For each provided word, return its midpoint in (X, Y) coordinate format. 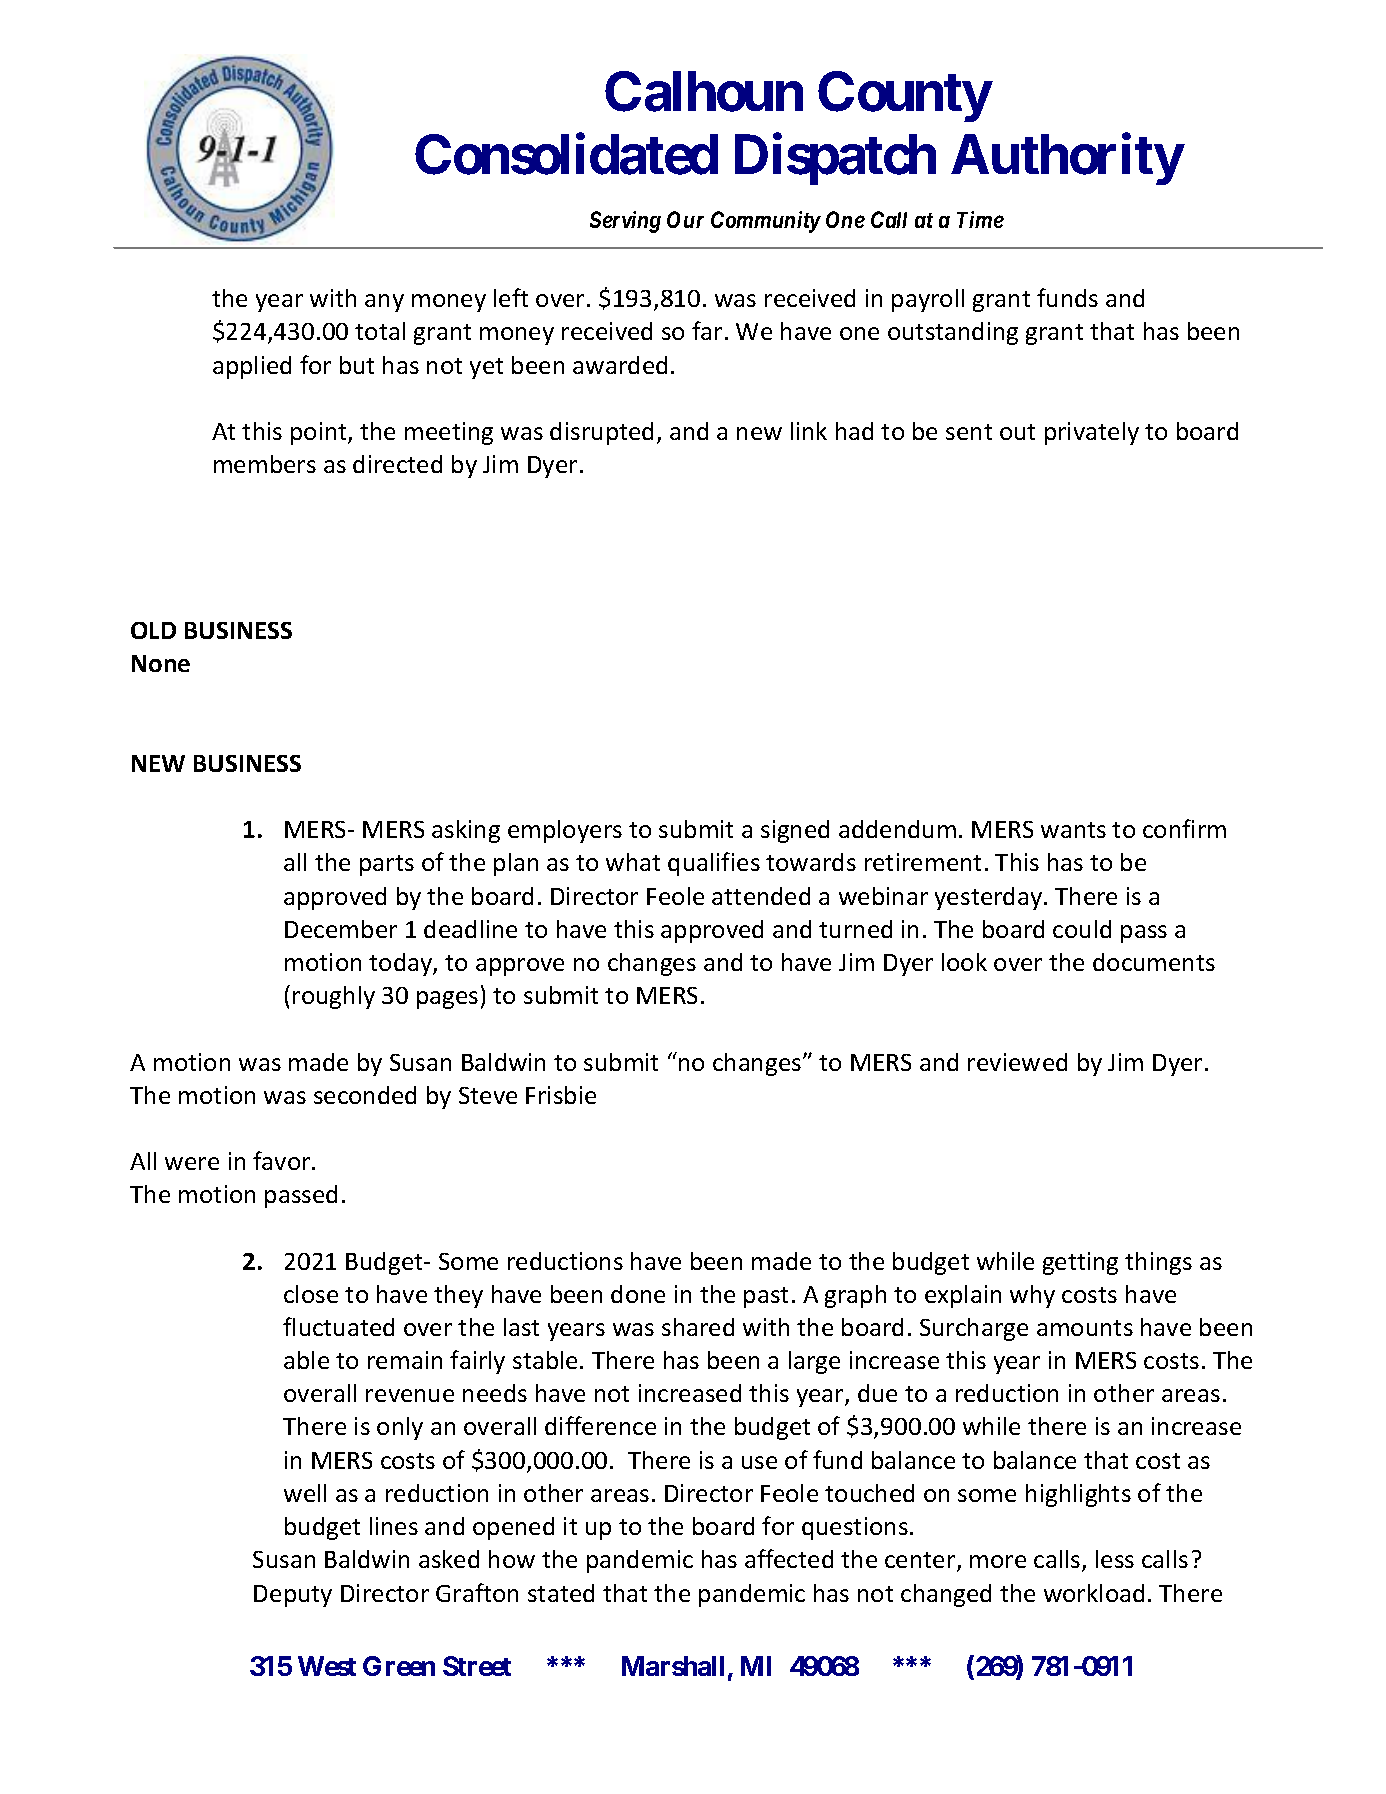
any (384, 303)
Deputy (293, 1596)
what (633, 862)
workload (1094, 1593)
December (341, 929)
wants (1073, 830)
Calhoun (704, 92)
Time (980, 219)
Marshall (673, 1666)
